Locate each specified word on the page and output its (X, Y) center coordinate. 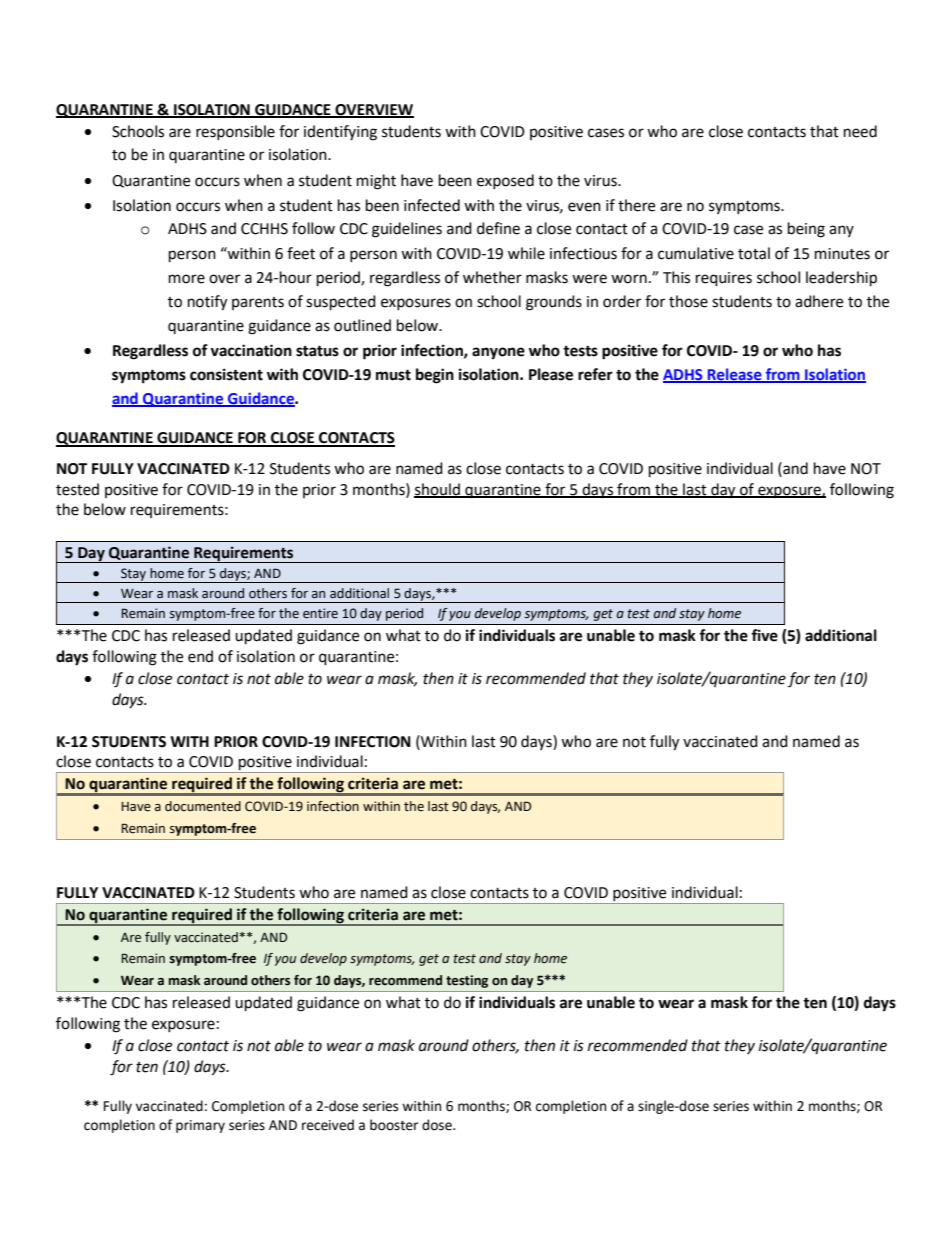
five (764, 635)
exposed (505, 181)
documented (203, 806)
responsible (235, 132)
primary (200, 1126)
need (860, 131)
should (438, 490)
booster (394, 1125)
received (328, 1125)
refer (595, 374)
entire (320, 613)
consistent (226, 374)
